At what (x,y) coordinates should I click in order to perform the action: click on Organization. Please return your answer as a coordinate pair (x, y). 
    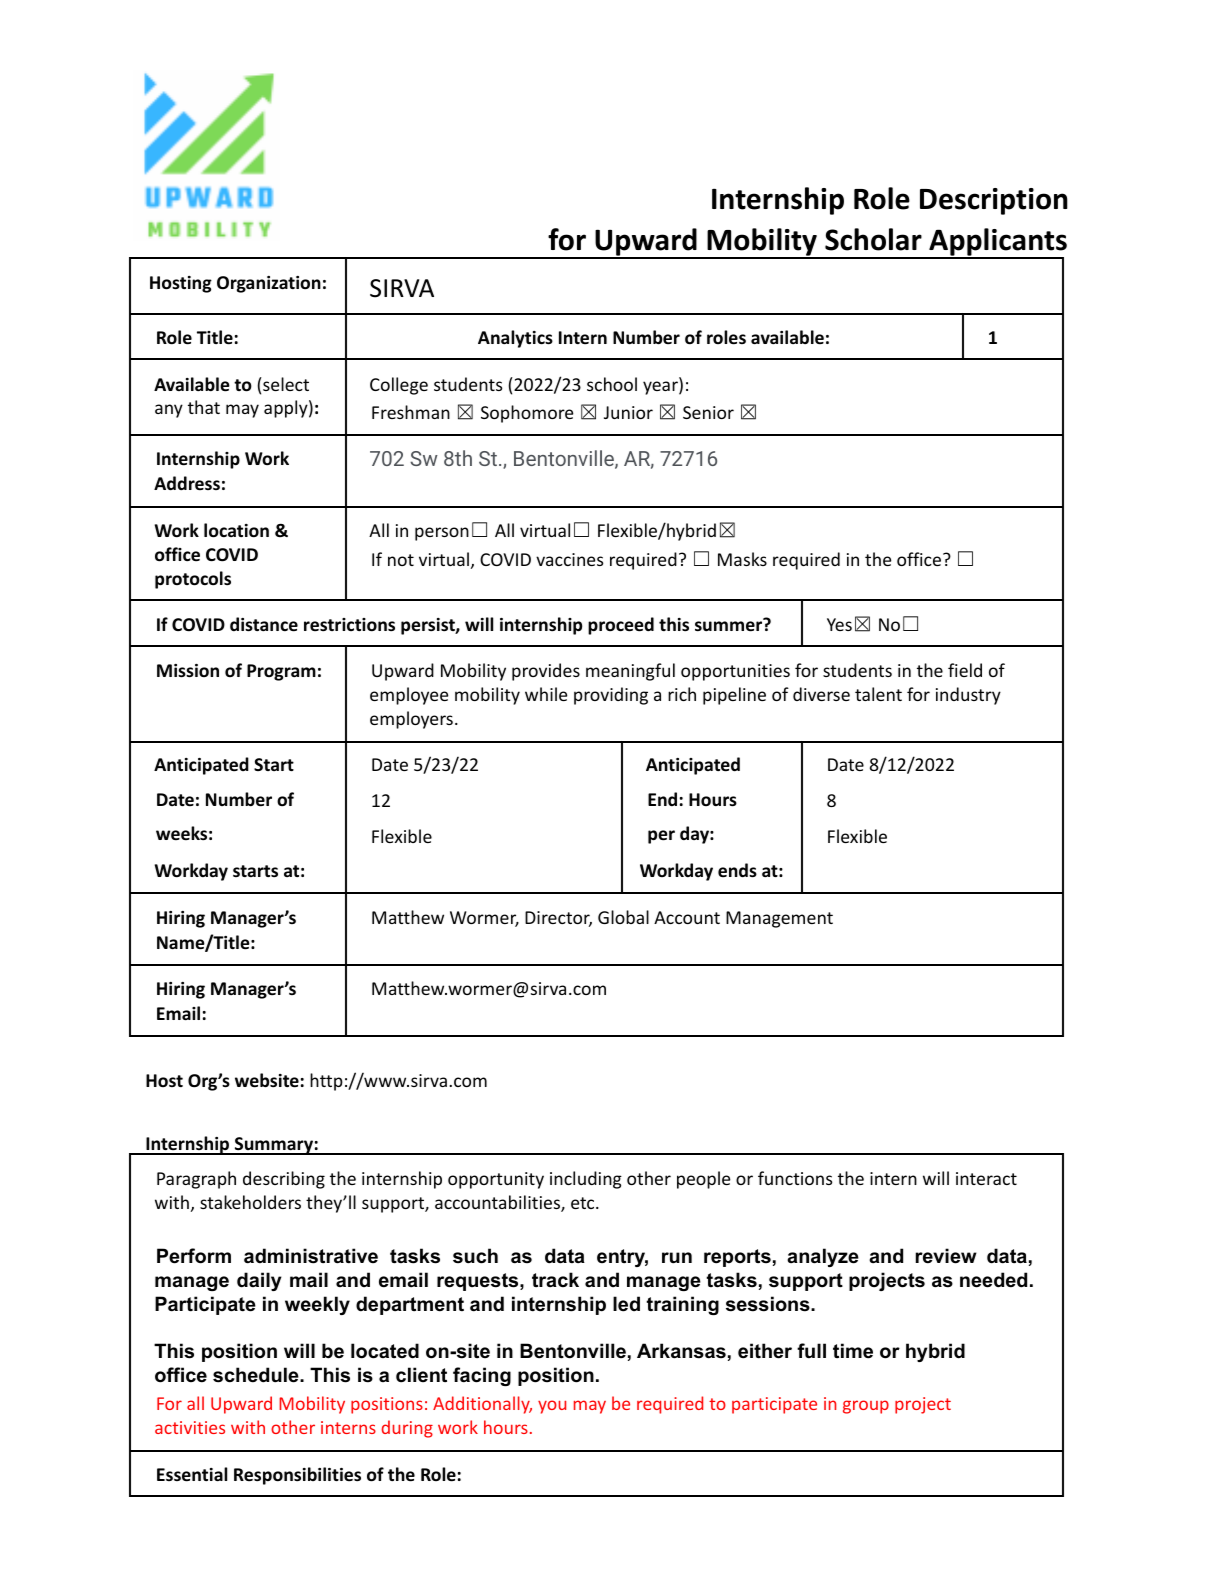
    Looking at the image, I should click on (269, 284).
